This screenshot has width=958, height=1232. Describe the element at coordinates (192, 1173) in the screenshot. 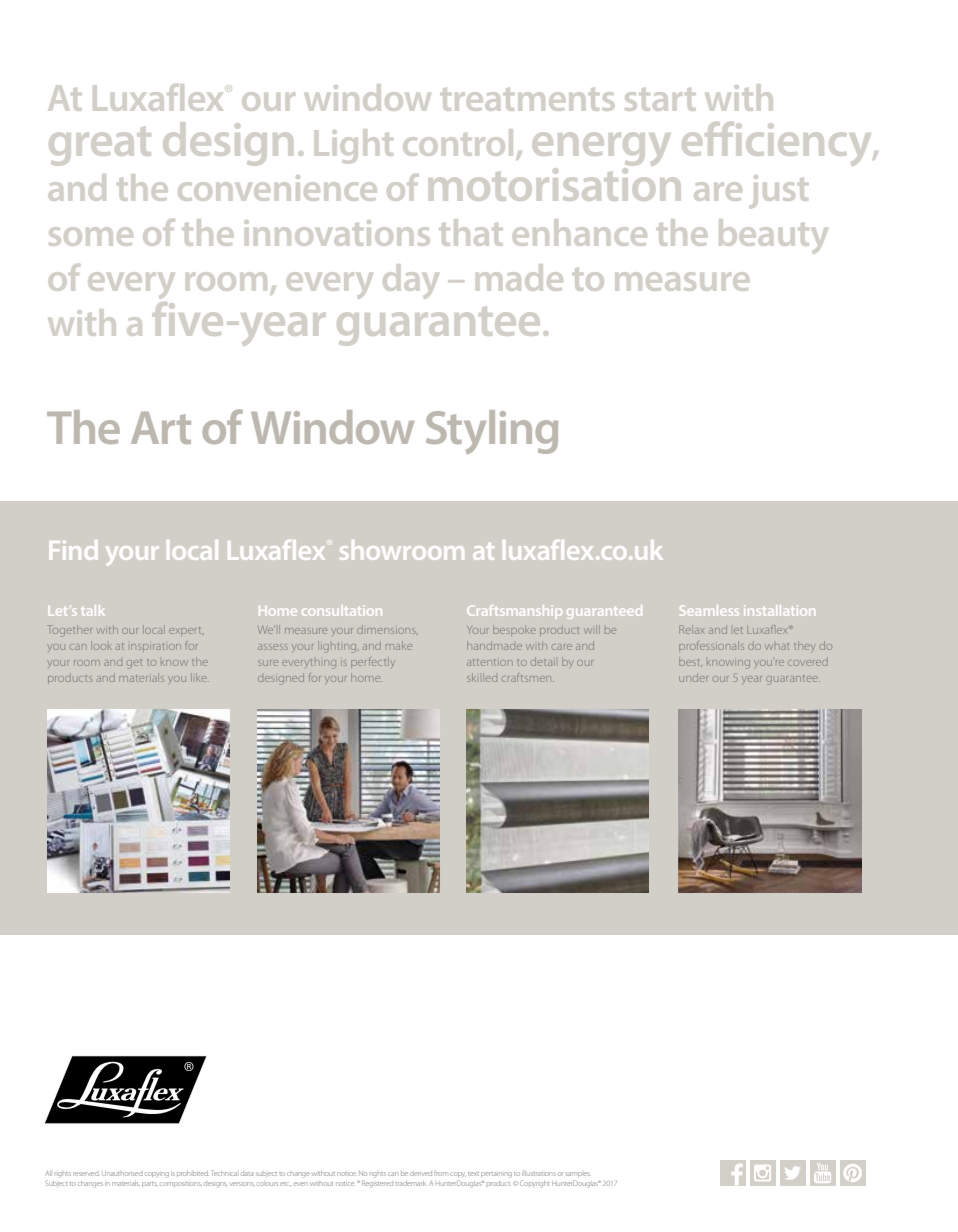

I see `prohibited` at that location.
